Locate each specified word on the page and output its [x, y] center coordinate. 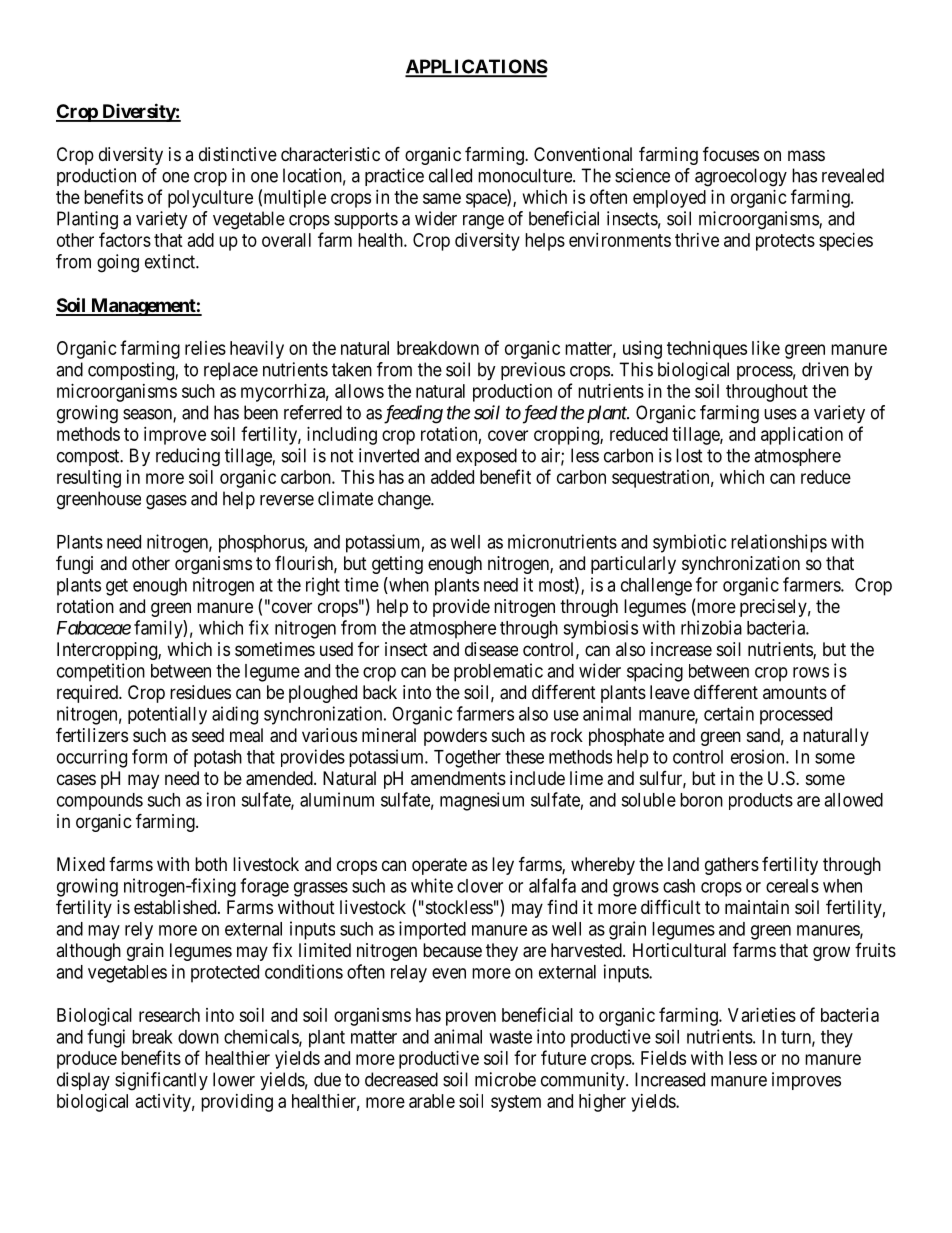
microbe [505, 1079]
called [450, 175]
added [452, 477]
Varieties [762, 1015]
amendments [458, 778]
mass [806, 156]
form [149, 756]
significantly [161, 1081]
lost [689, 455]
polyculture [210, 199]
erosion [759, 756]
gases [166, 502]
